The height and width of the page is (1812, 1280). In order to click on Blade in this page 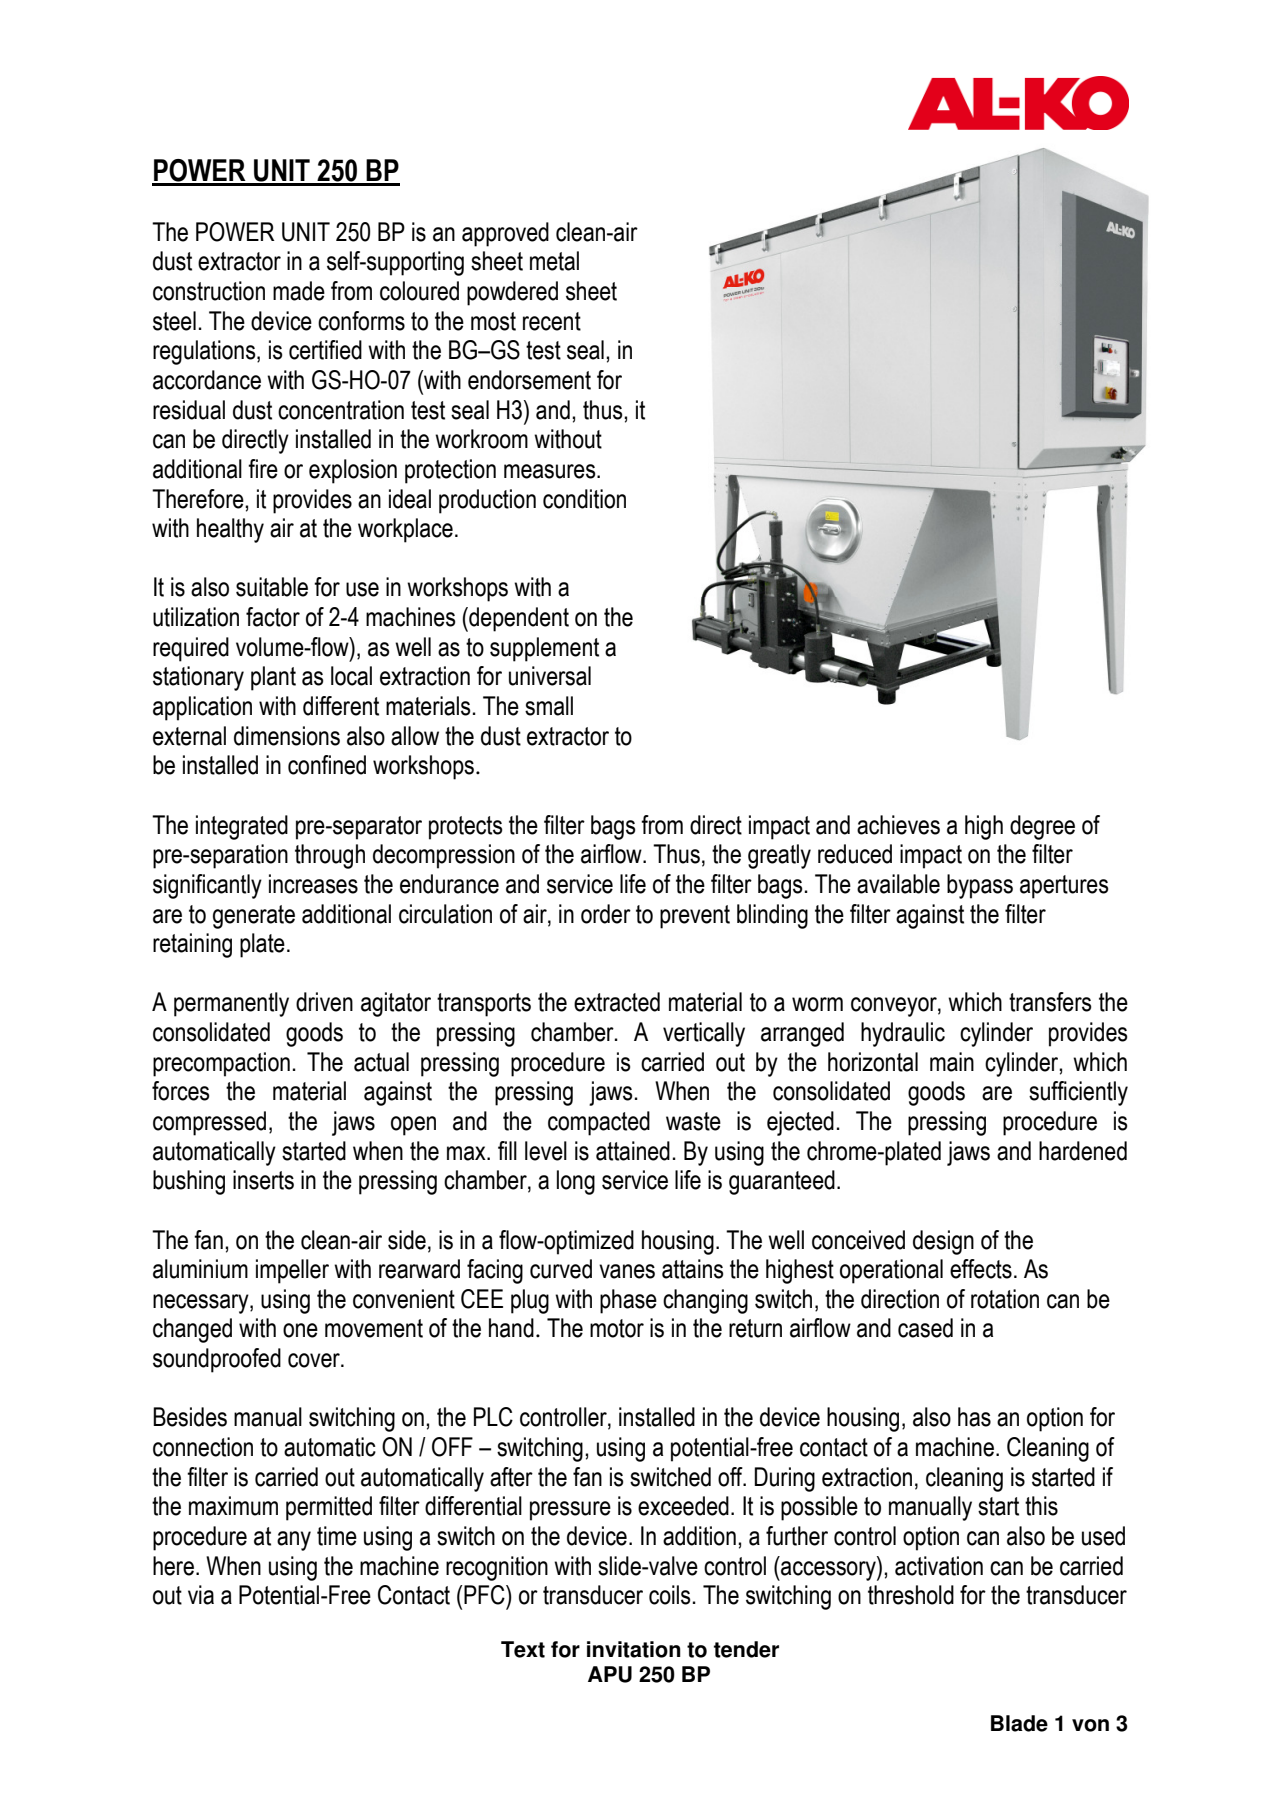, I will do `click(1019, 1723)`.
